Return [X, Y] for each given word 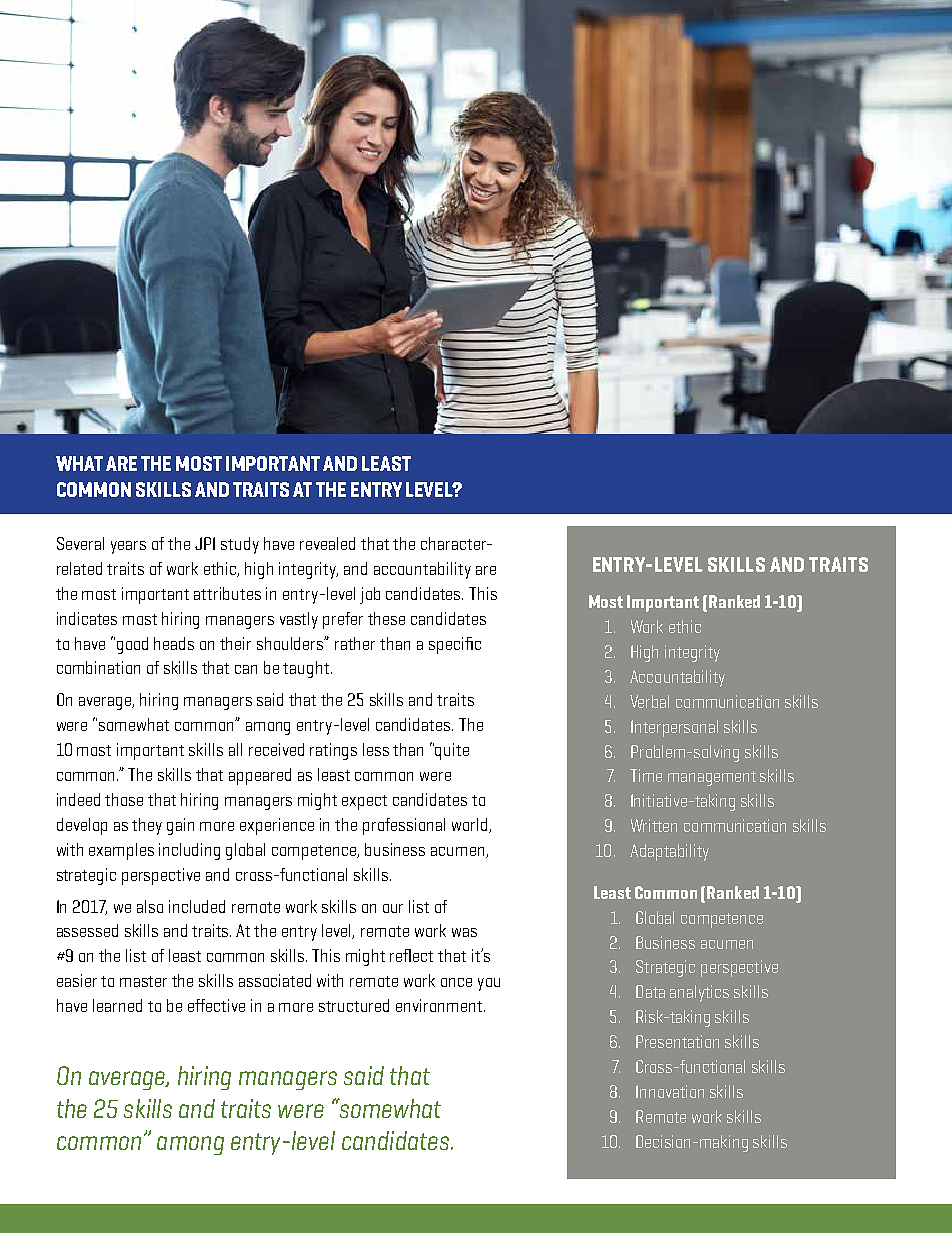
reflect [411, 955]
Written [654, 825]
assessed [87, 930]
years [128, 547]
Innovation [670, 1091]
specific [455, 645]
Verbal [649, 701]
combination [98, 667]
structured [354, 1005]
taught [307, 669]
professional [404, 826]
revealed [327, 543]
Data [650, 991]
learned [117, 1005]
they [147, 826]
